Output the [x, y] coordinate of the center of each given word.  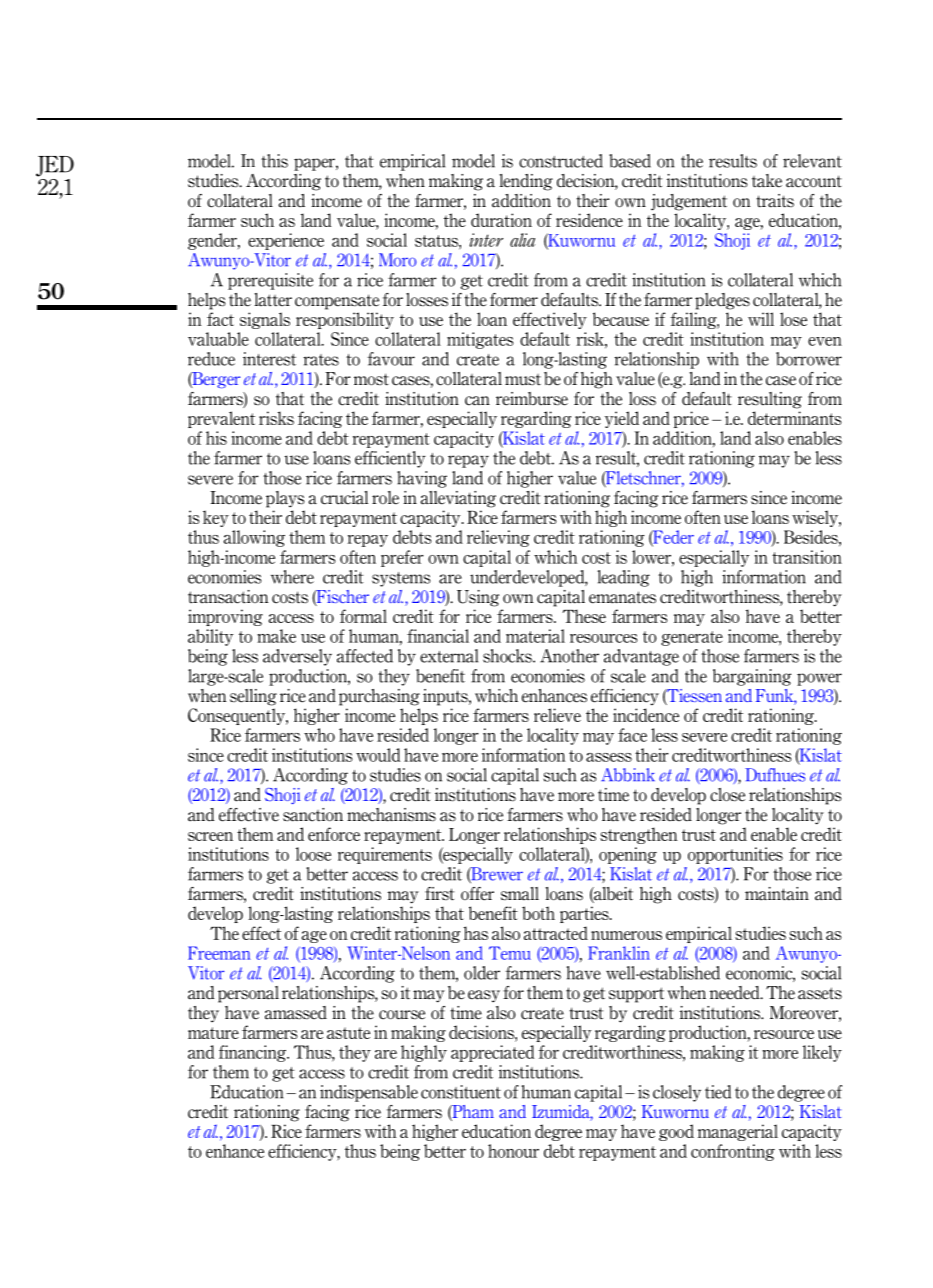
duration [501, 220]
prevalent [221, 419]
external [449, 656]
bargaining [752, 677]
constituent [461, 1092]
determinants [795, 418]
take [767, 181]
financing [254, 1053]
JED [55, 166]
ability [210, 637]
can [477, 401]
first [439, 894]
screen [210, 836]
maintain [777, 894]
